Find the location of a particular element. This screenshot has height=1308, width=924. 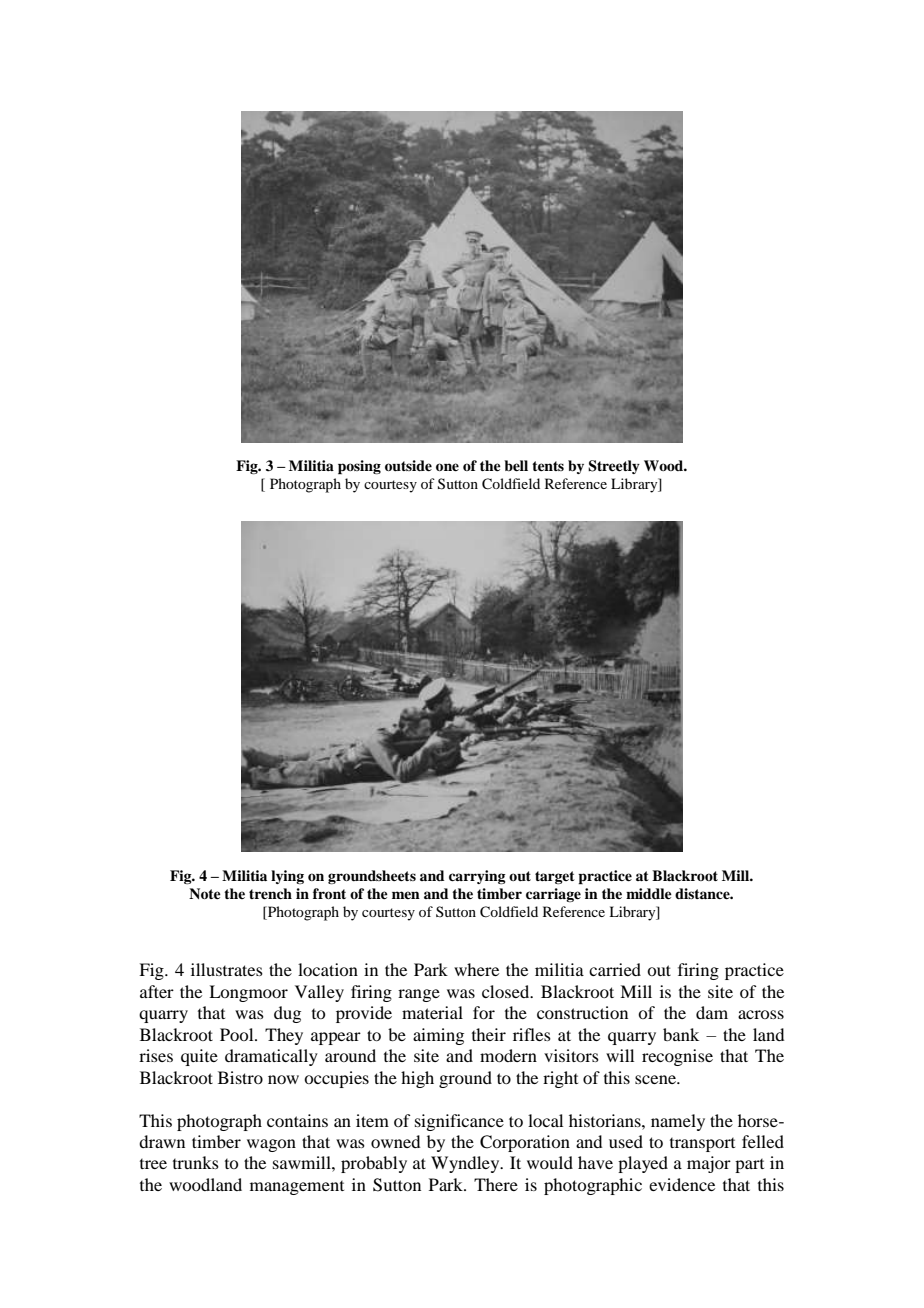

major is located at coordinates (709, 1164).
